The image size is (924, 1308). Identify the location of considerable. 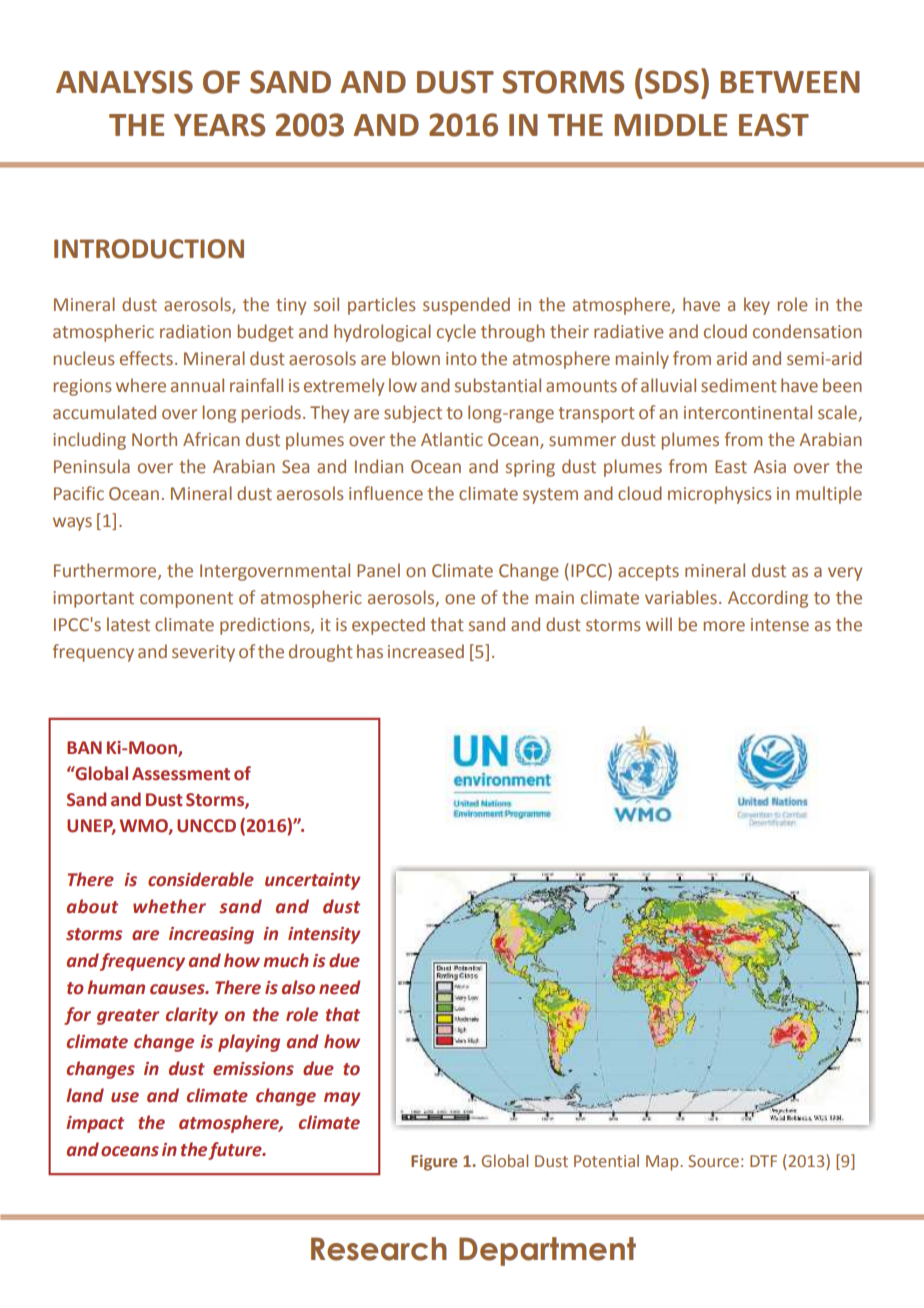
(201, 879).
